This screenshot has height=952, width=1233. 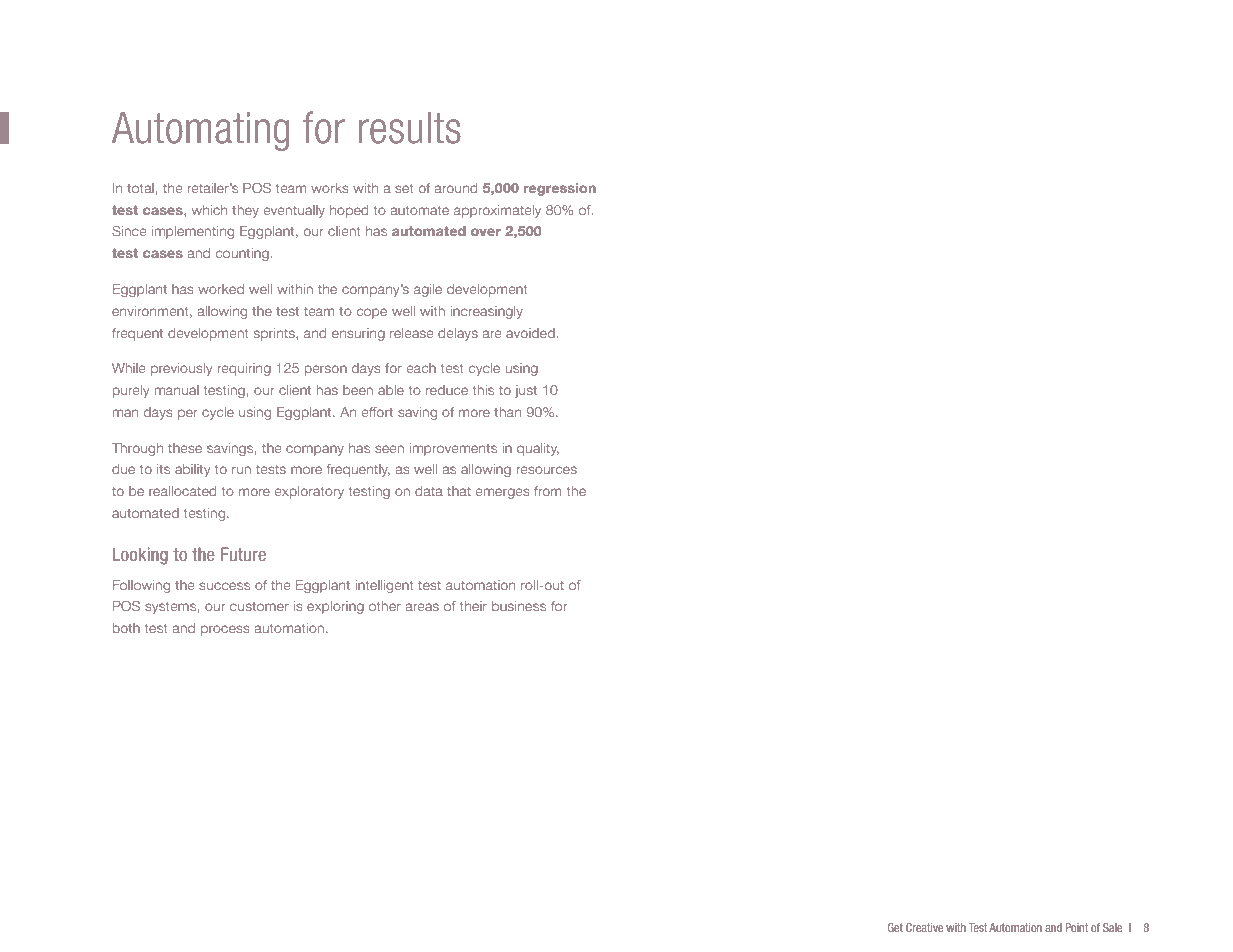 What do you see at coordinates (895, 927) in the screenshot?
I see `Get` at bounding box center [895, 927].
